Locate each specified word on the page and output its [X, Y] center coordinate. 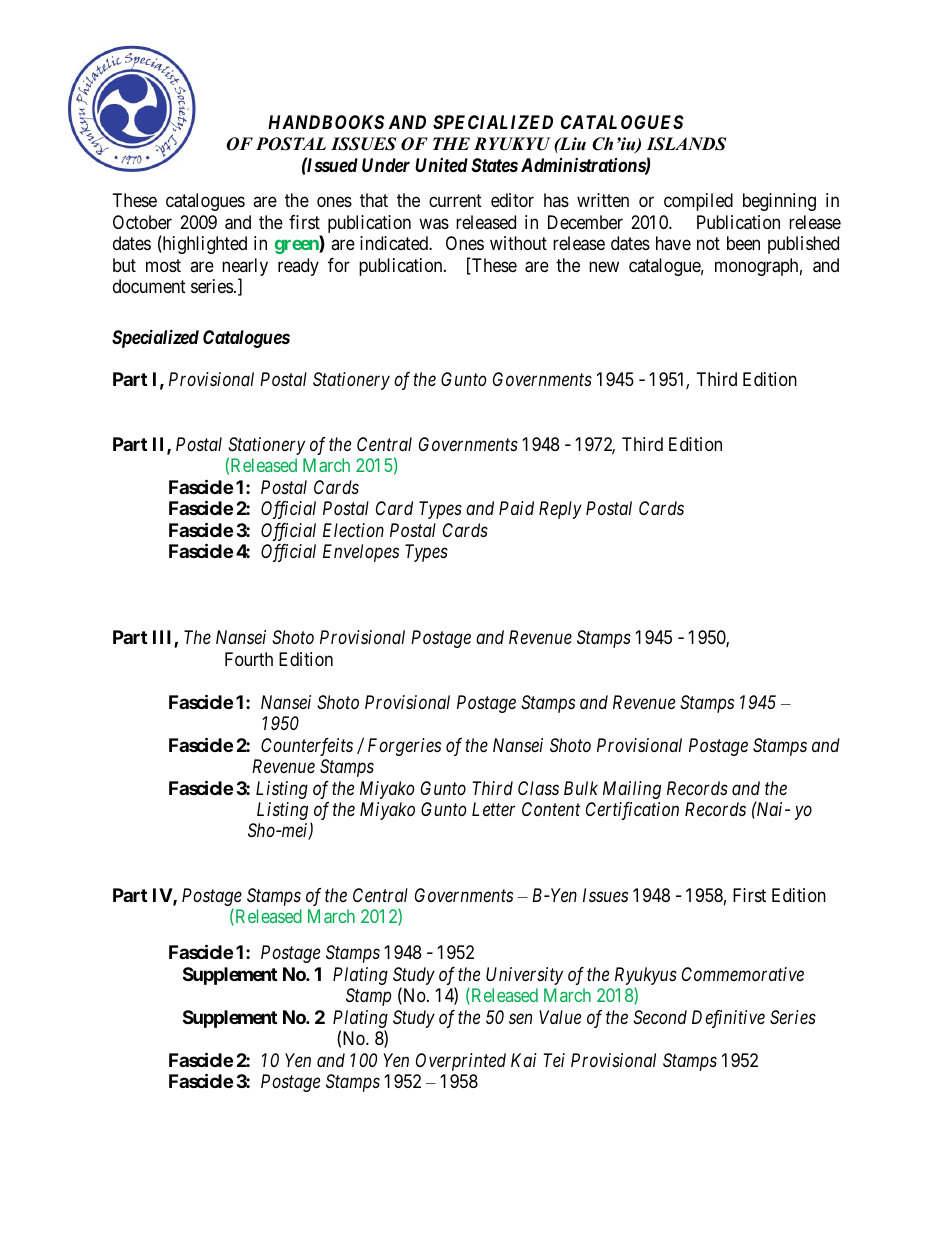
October [142, 222]
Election [353, 530]
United [441, 165]
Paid [516, 508]
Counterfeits [307, 747]
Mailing [632, 790]
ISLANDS [686, 144]
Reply [560, 510]
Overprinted [461, 1062]
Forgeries [404, 747]
